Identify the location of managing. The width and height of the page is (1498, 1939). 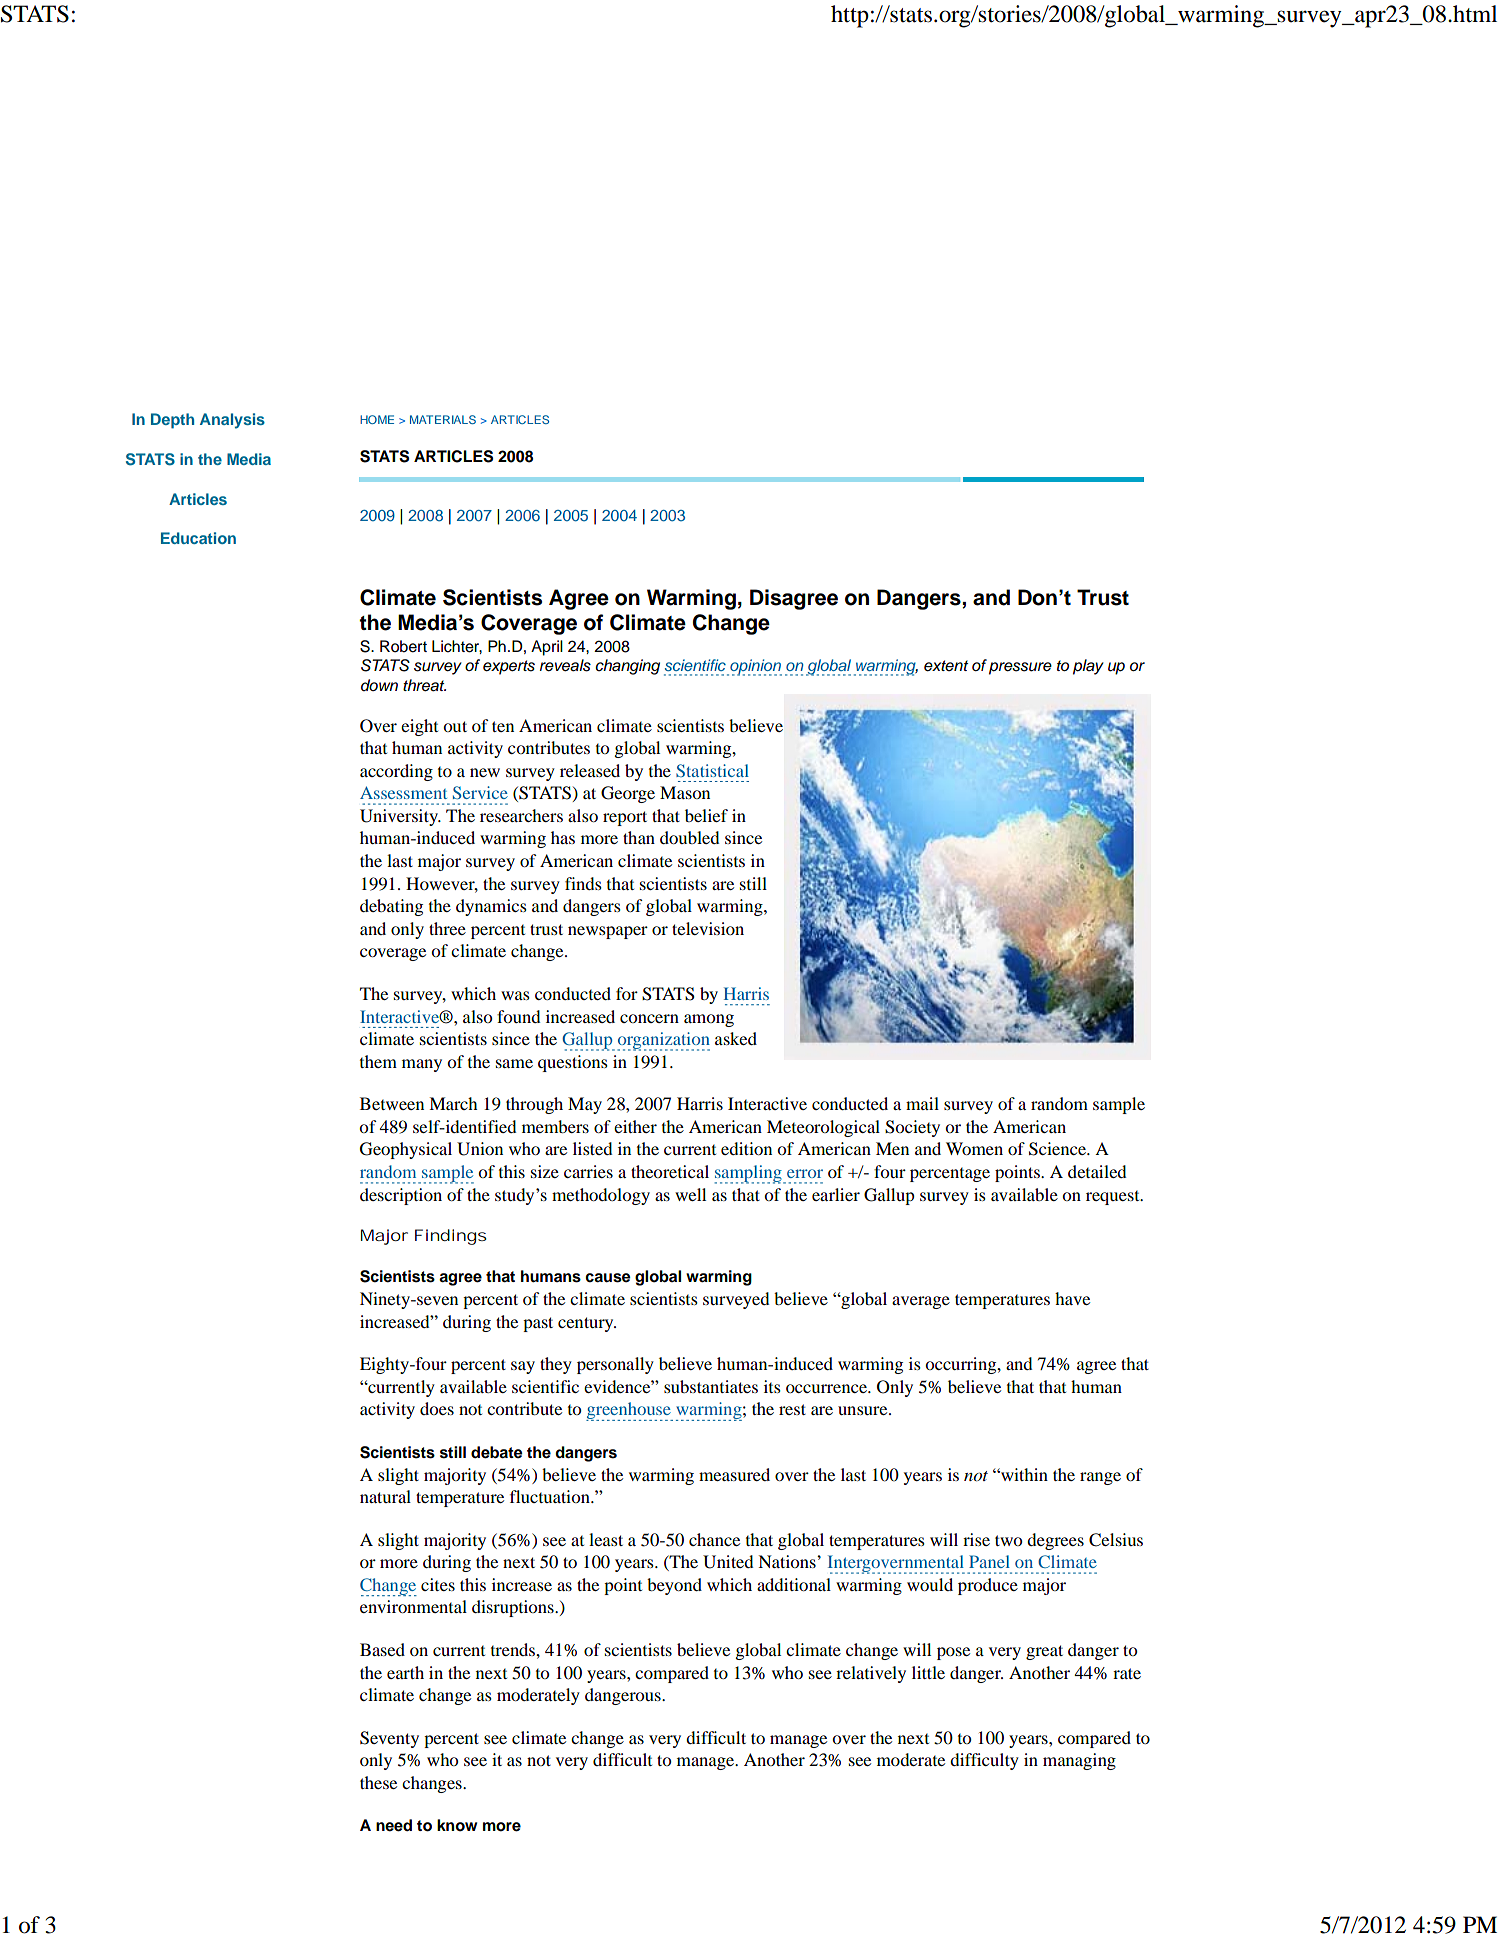
(1079, 1761).
